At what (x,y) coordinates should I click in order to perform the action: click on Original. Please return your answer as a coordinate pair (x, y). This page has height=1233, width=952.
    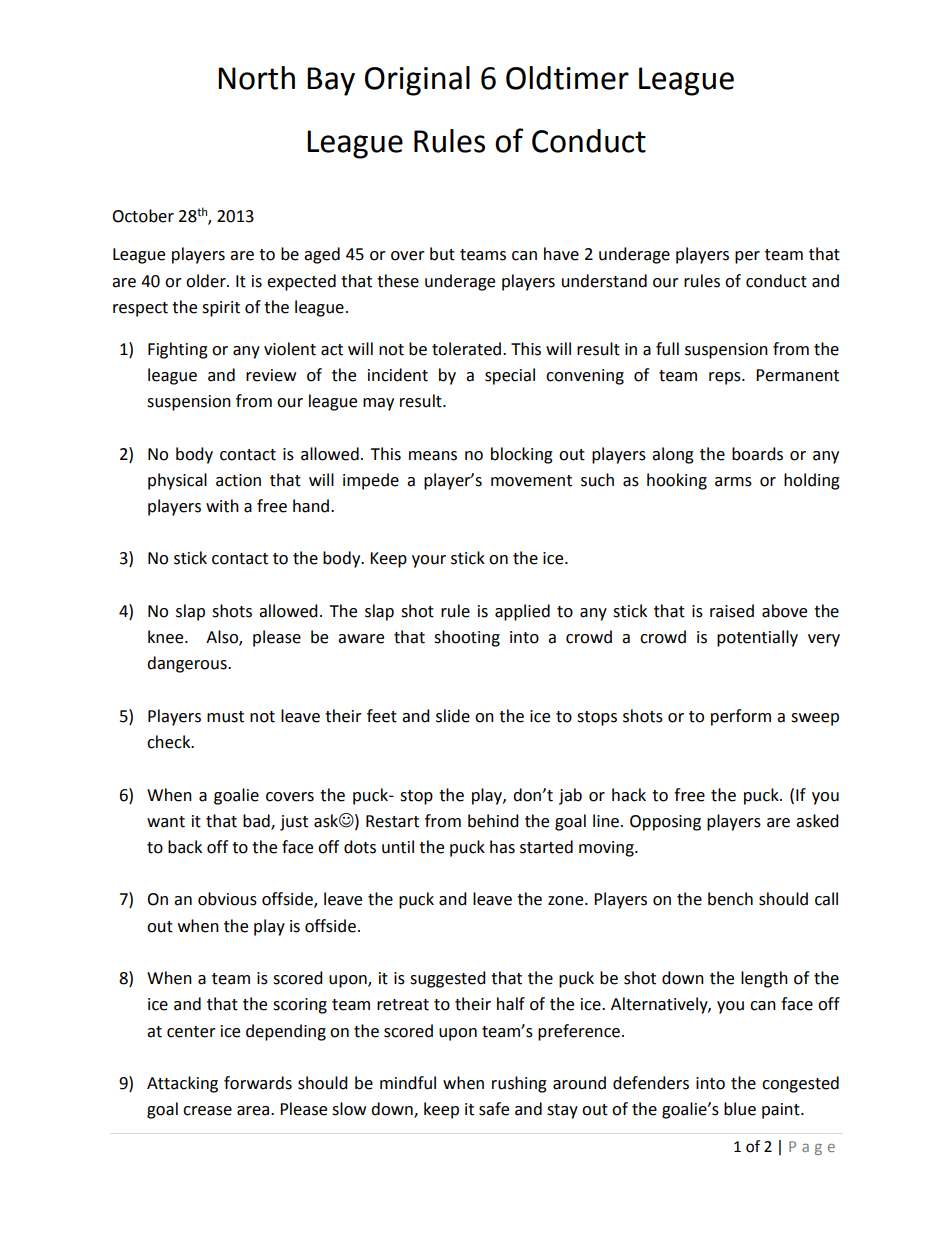
    Looking at the image, I should click on (417, 81).
